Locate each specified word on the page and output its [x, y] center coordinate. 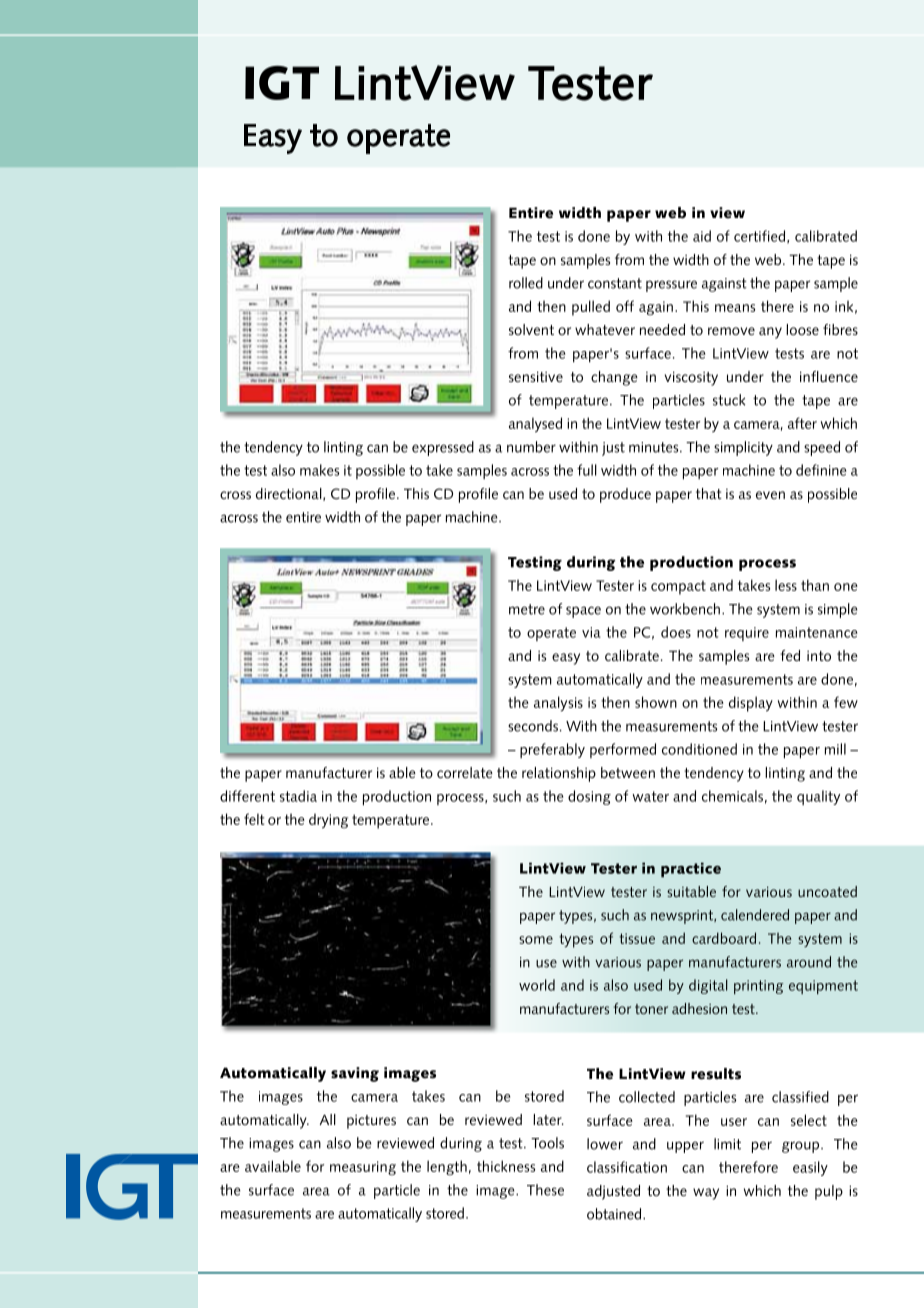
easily [810, 1168]
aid [702, 236]
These [545, 1190]
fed [790, 655]
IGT [282, 83]
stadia [298, 796]
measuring [363, 1168]
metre [527, 609]
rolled [526, 283]
